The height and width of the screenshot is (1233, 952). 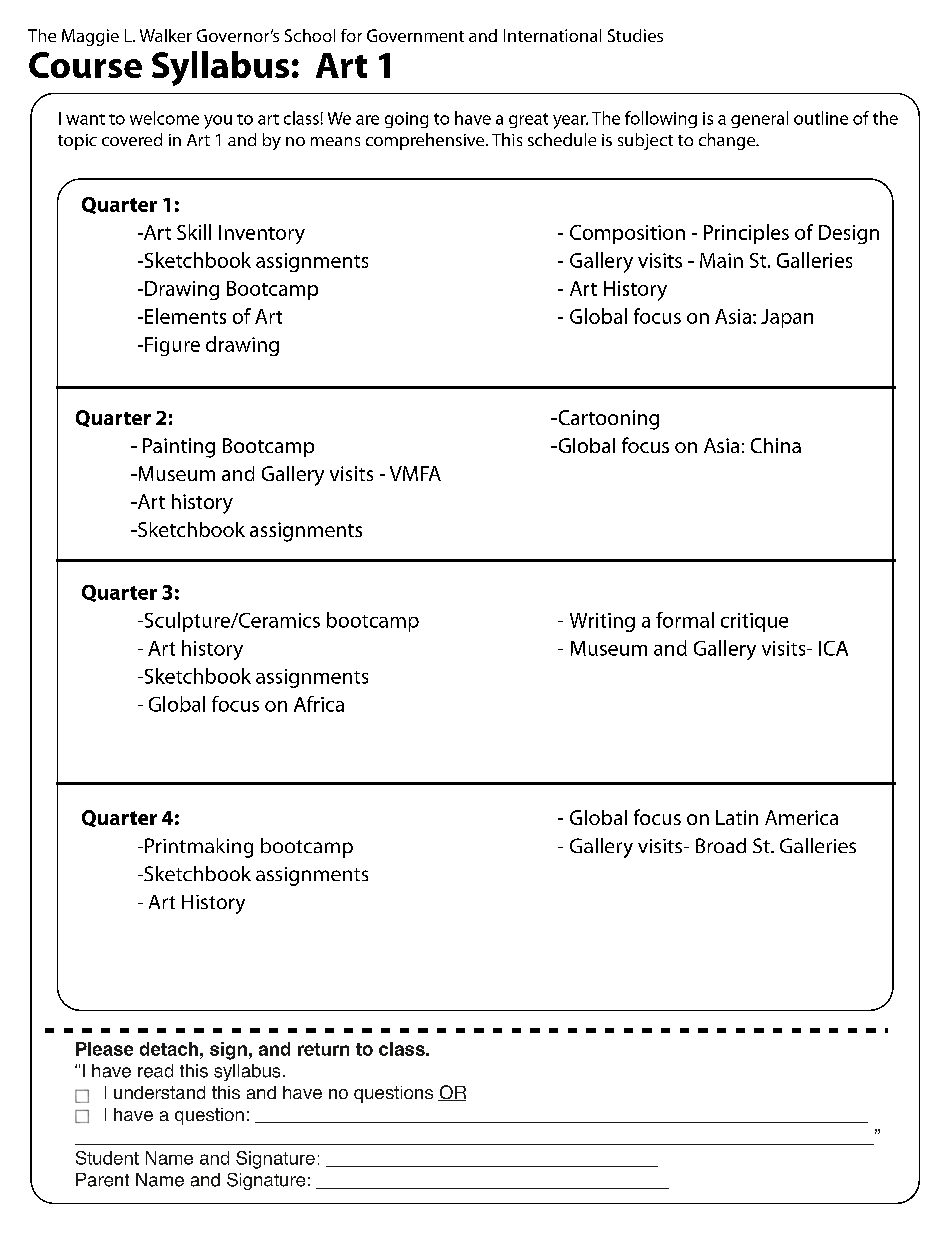 I want to click on Walker, so click(x=166, y=35).
